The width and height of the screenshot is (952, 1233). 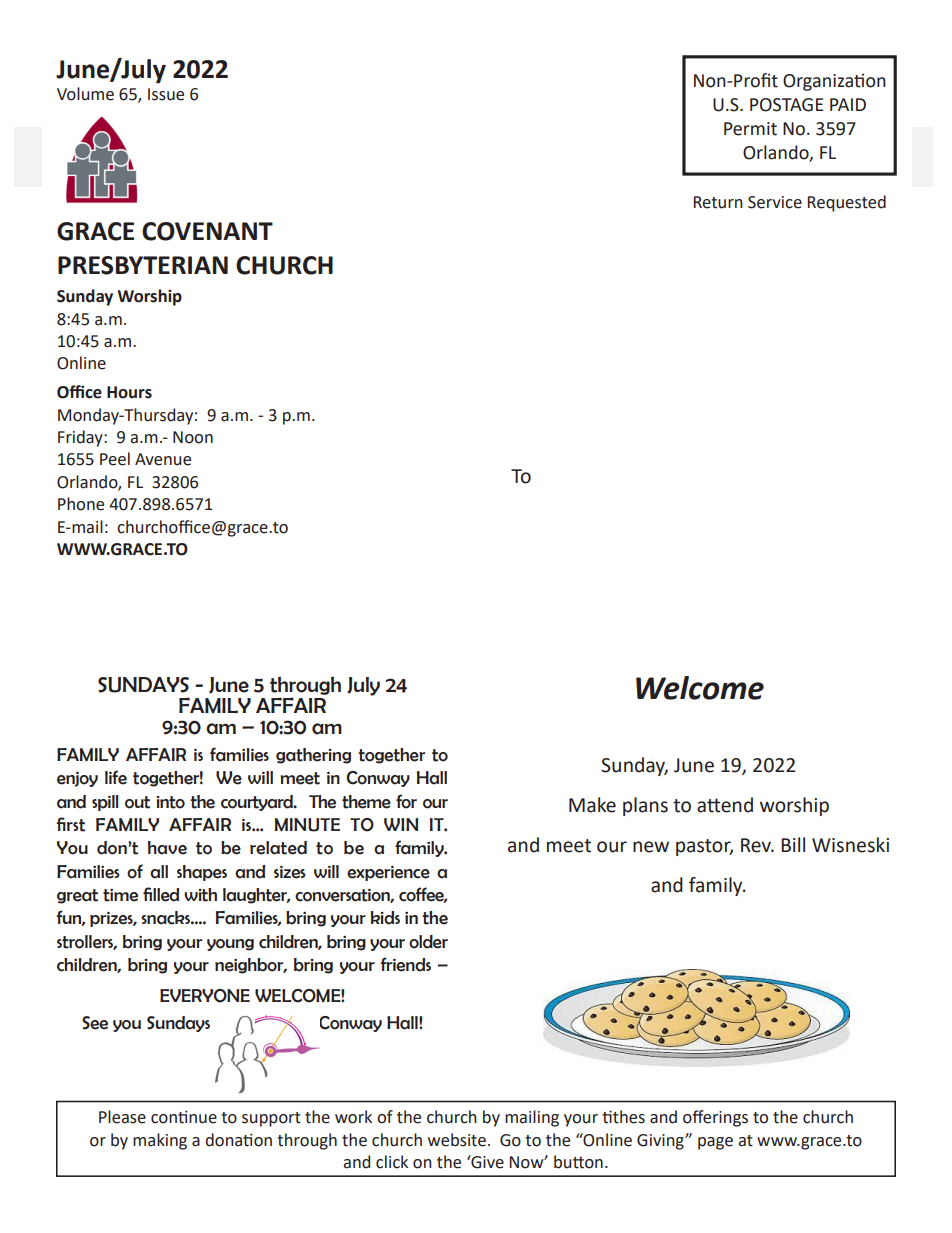 I want to click on older, so click(x=428, y=942).
